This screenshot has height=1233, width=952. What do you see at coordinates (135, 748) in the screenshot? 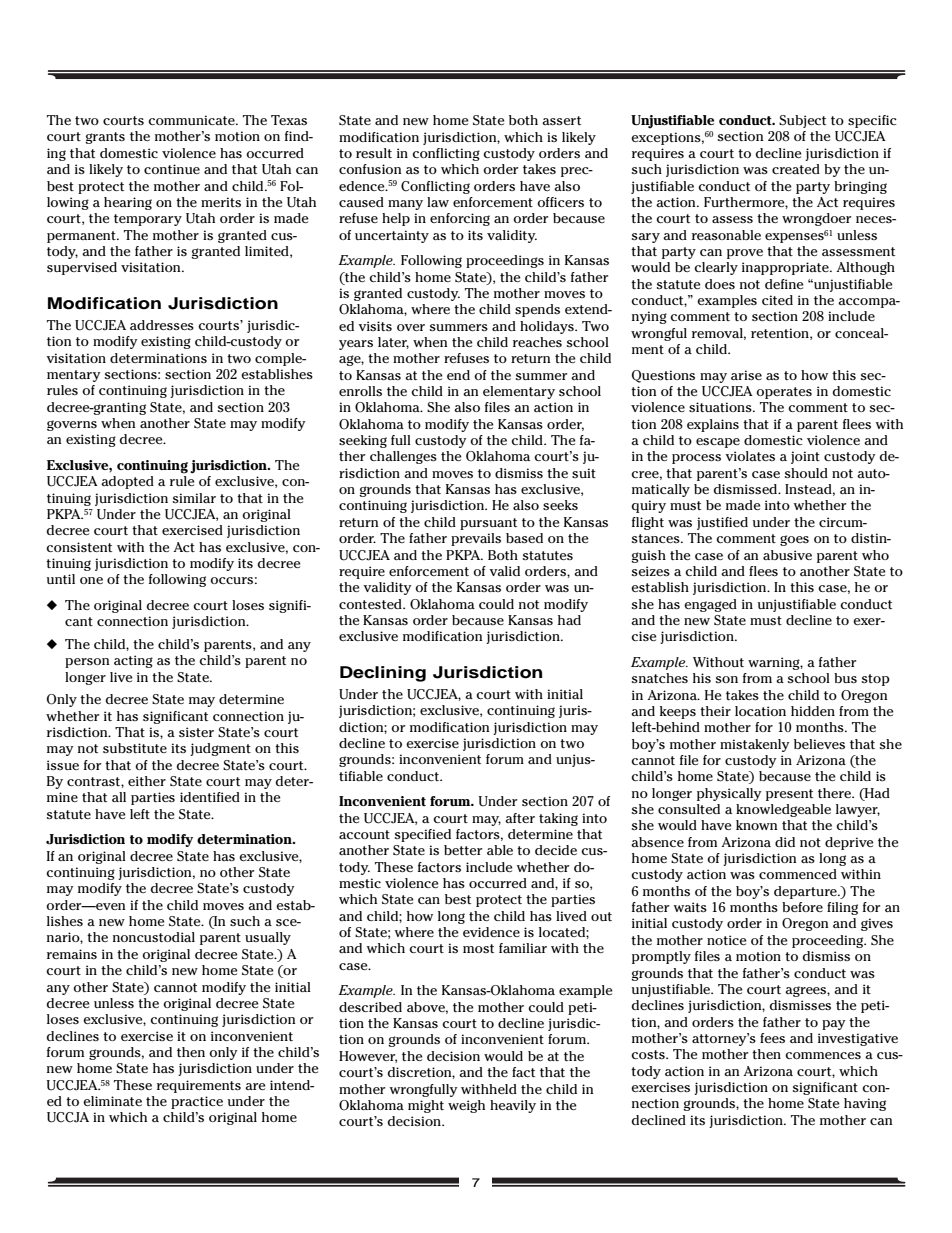
I see `substitute` at bounding box center [135, 748].
